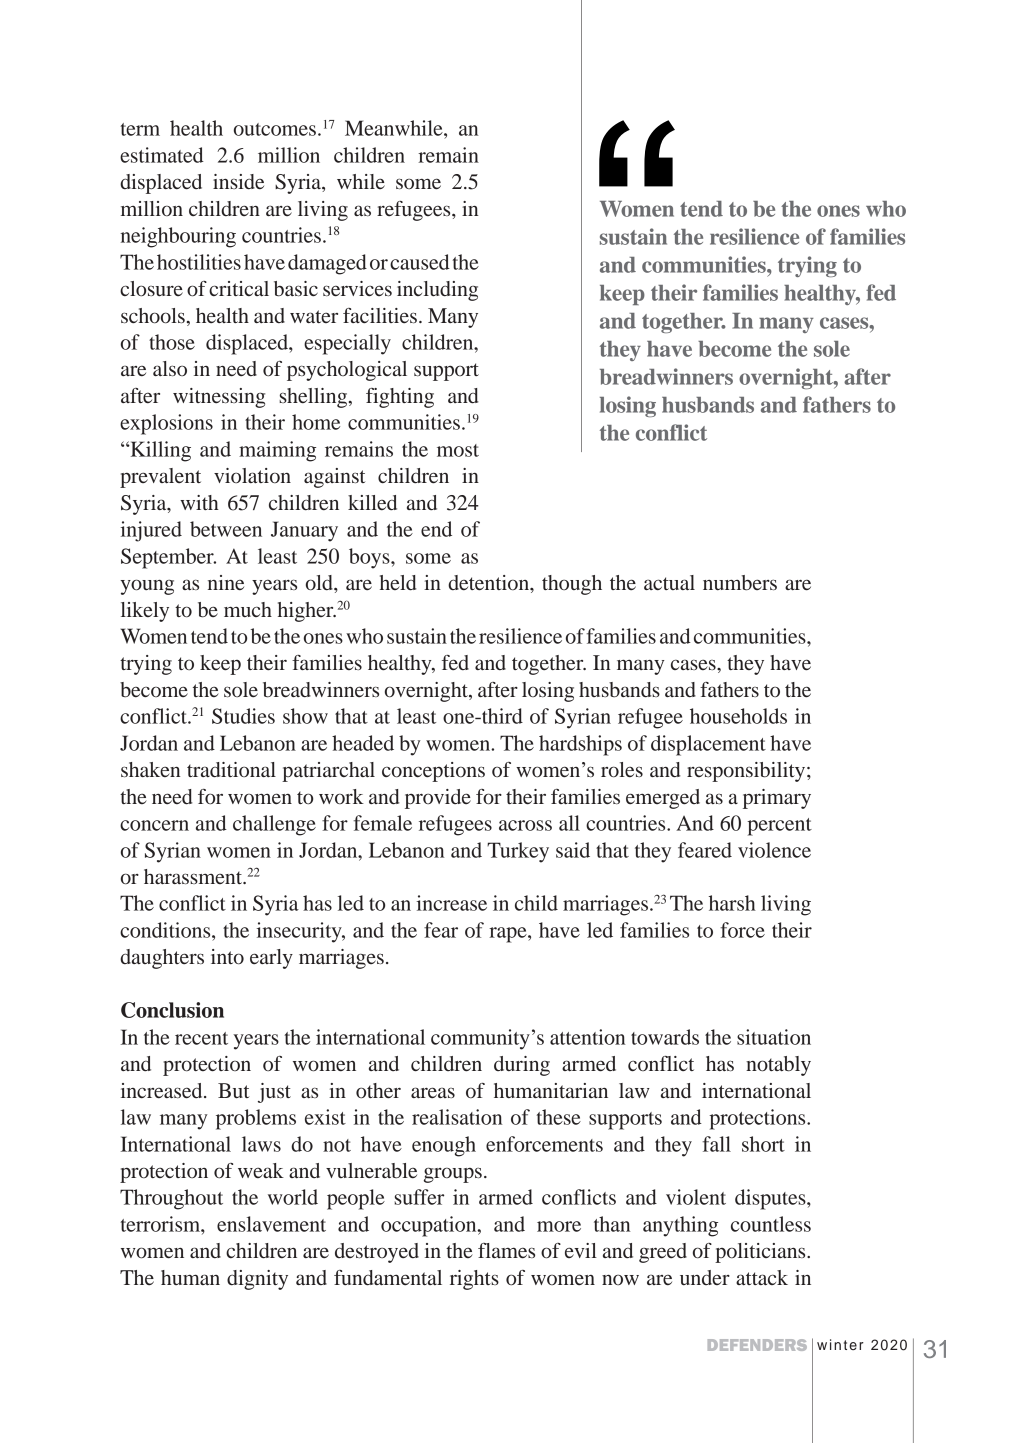 Image resolution: width=1022 pixels, height=1443 pixels. I want to click on during, so click(522, 1066).
